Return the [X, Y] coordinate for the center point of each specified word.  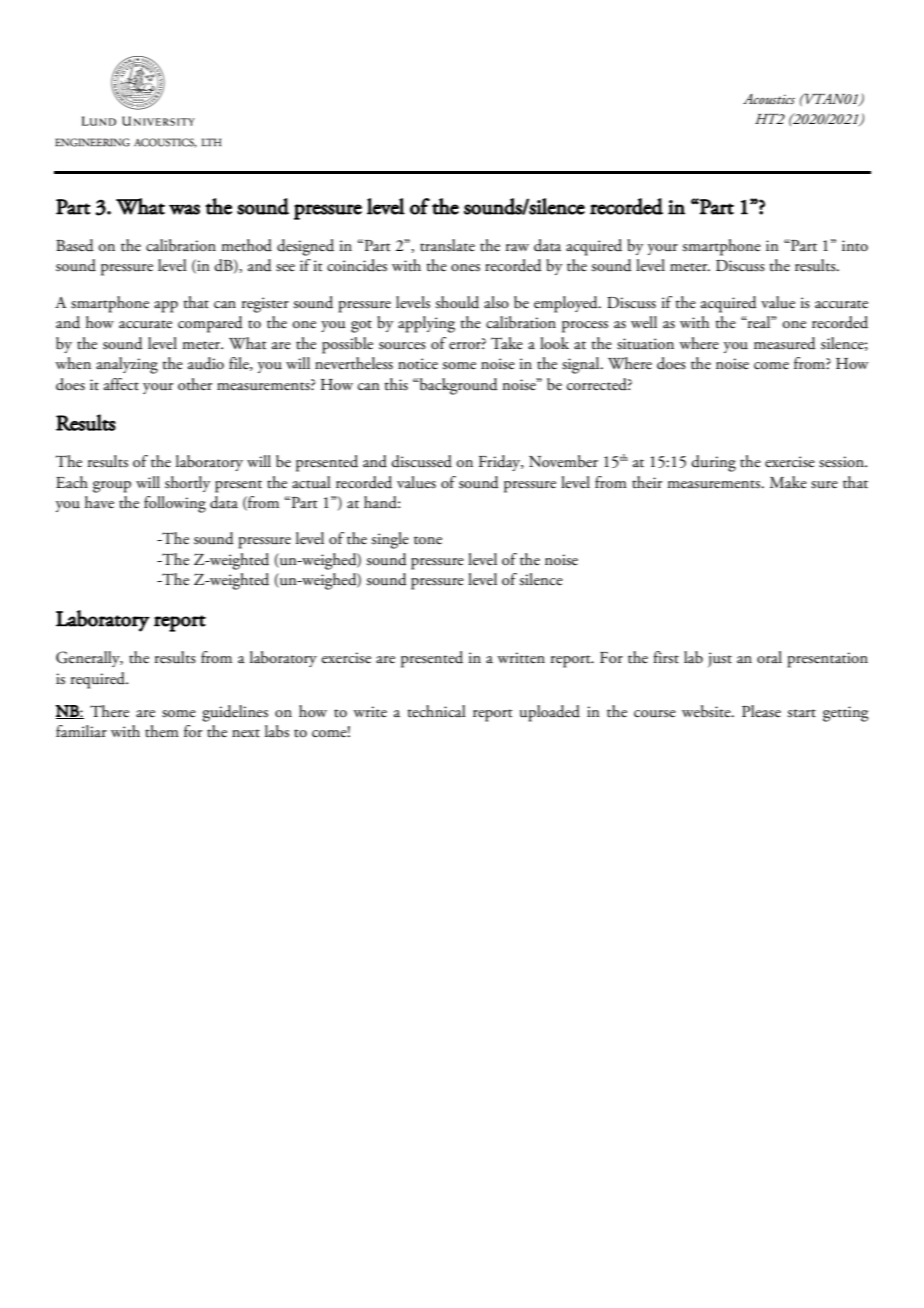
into [855, 246]
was [184, 209]
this [396, 384]
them [162, 731]
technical [437, 711]
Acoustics [769, 99]
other [195, 384]
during [714, 463]
